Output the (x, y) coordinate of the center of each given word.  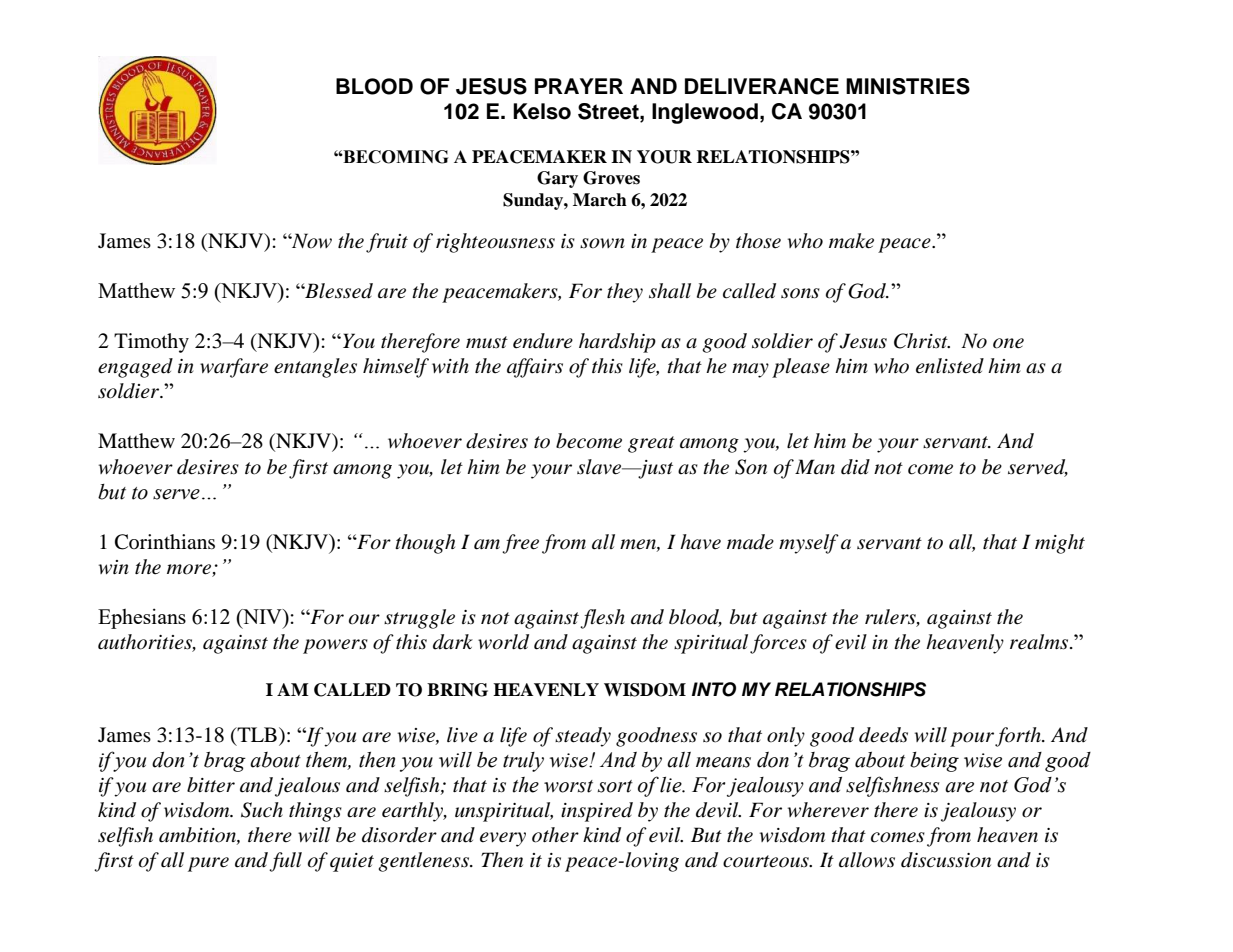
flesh (602, 619)
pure (208, 864)
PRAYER (579, 86)
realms (1039, 642)
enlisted (950, 366)
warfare (234, 368)
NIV (262, 616)
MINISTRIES (908, 86)
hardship (617, 343)
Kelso (542, 111)
